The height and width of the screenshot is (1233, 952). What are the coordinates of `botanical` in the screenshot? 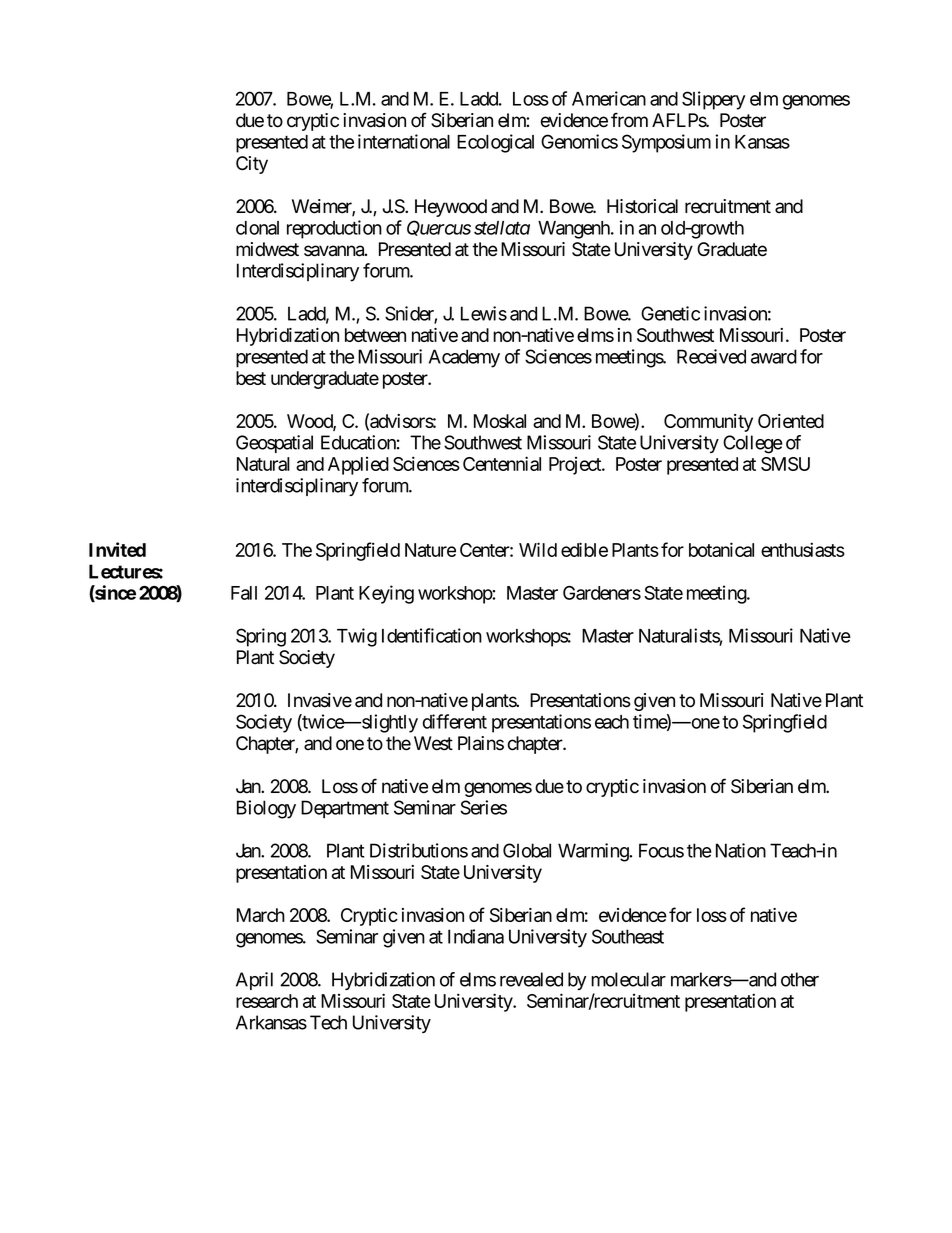 It's located at (721, 549).
